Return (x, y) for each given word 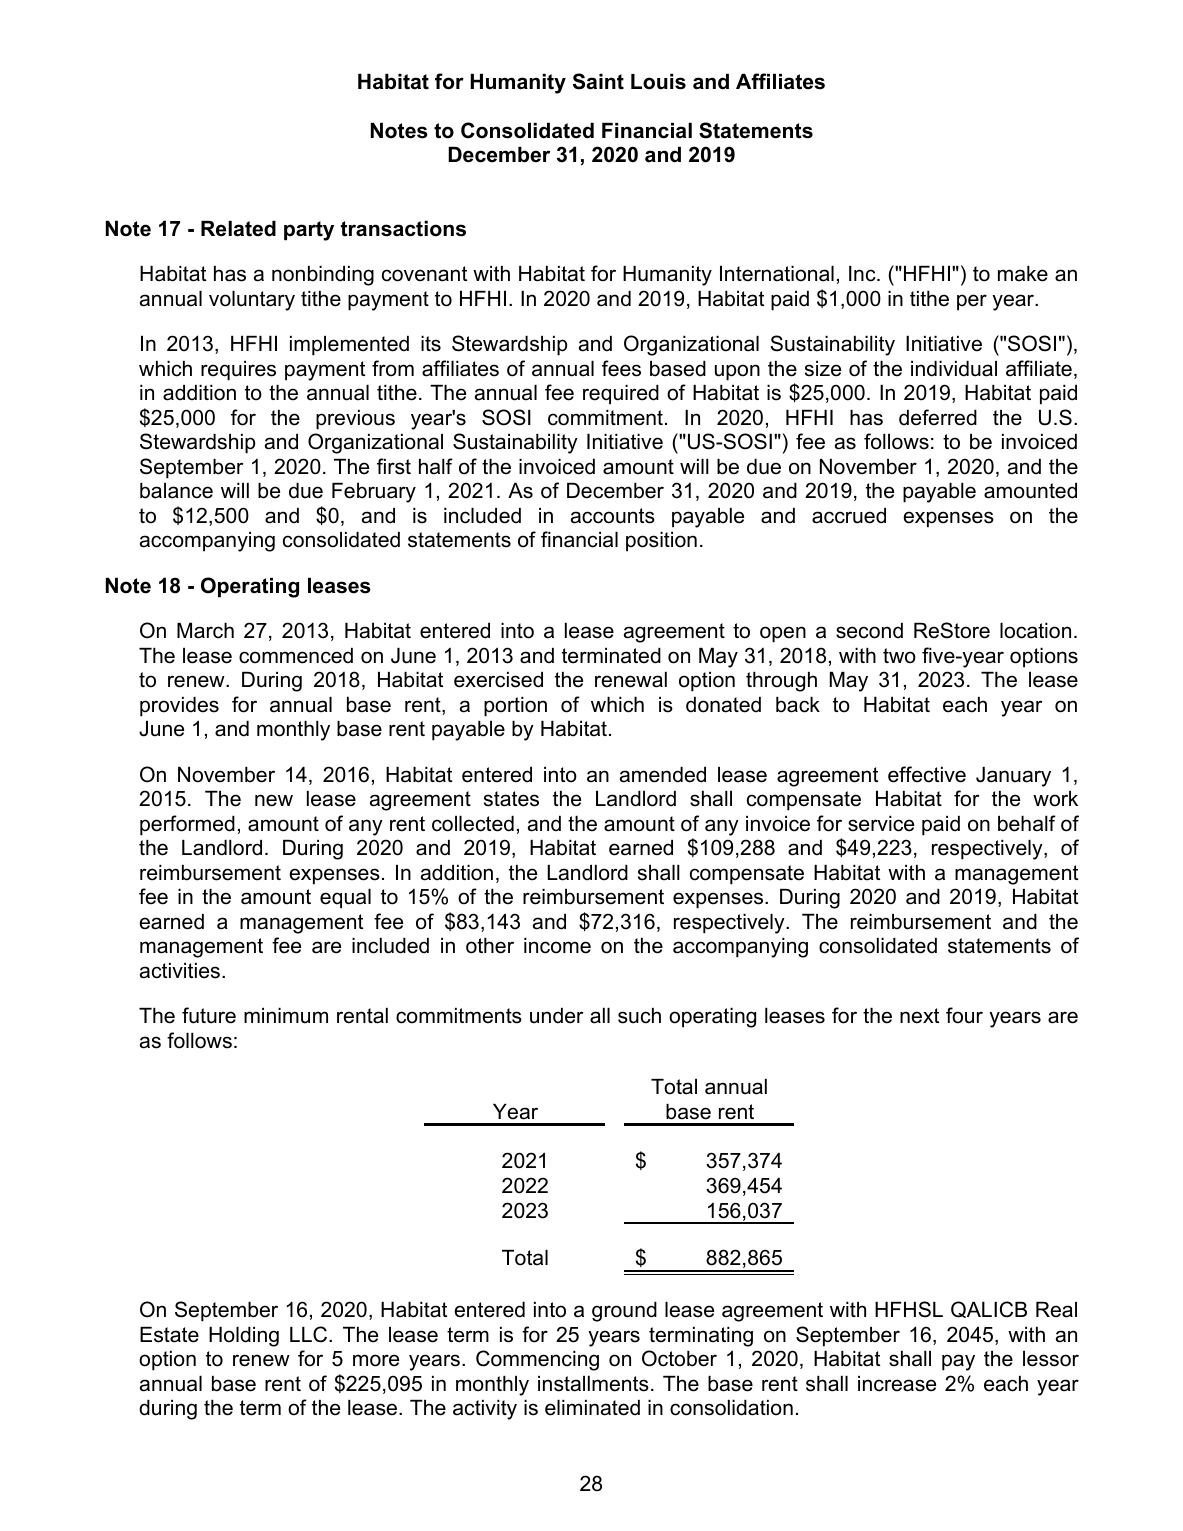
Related (238, 229)
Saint (598, 81)
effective (927, 774)
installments (593, 1384)
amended (663, 775)
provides (179, 707)
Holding (244, 1337)
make (1023, 274)
